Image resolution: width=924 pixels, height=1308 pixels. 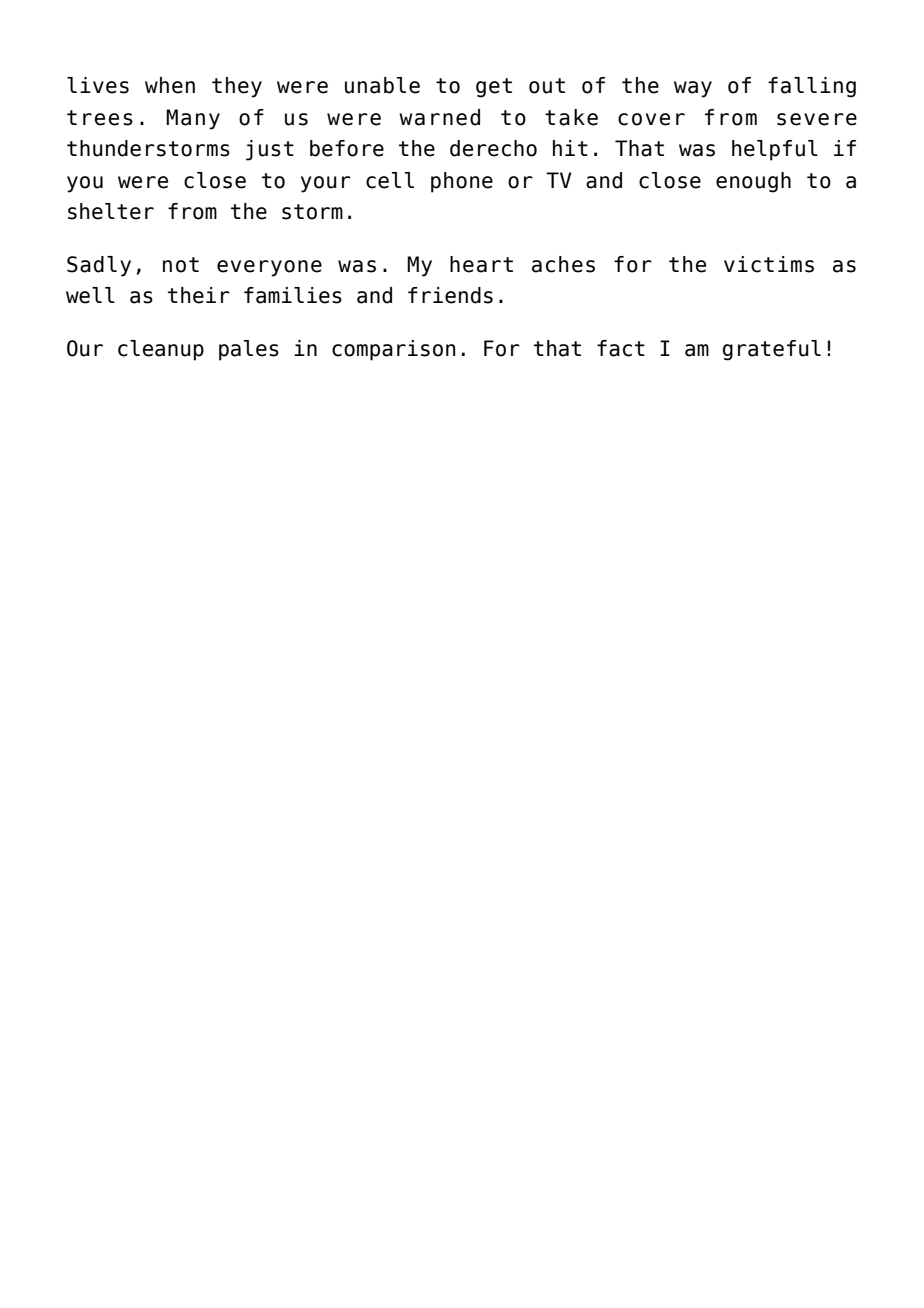 I want to click on derecho, so click(x=493, y=148).
